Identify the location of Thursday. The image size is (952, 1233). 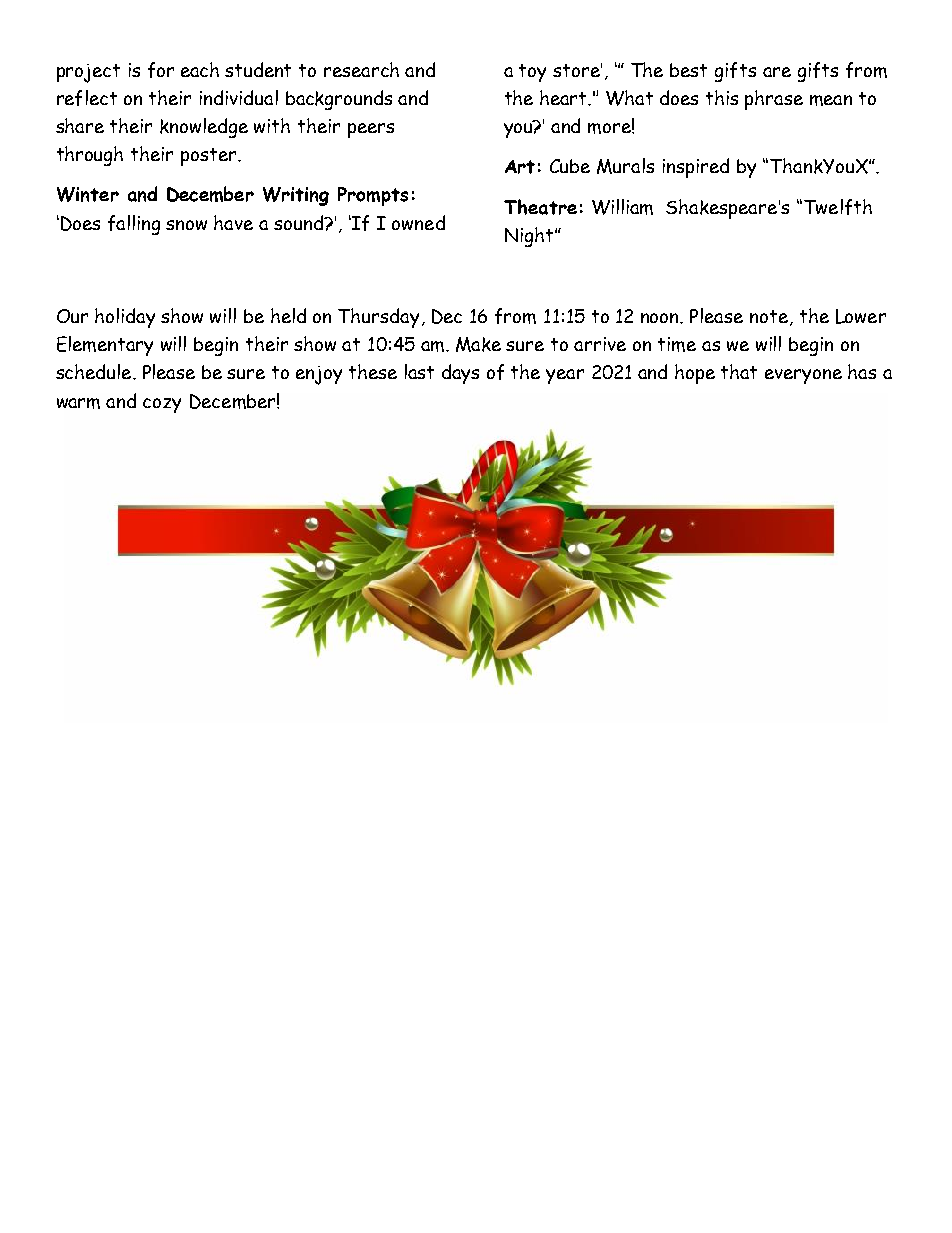
(378, 318).
